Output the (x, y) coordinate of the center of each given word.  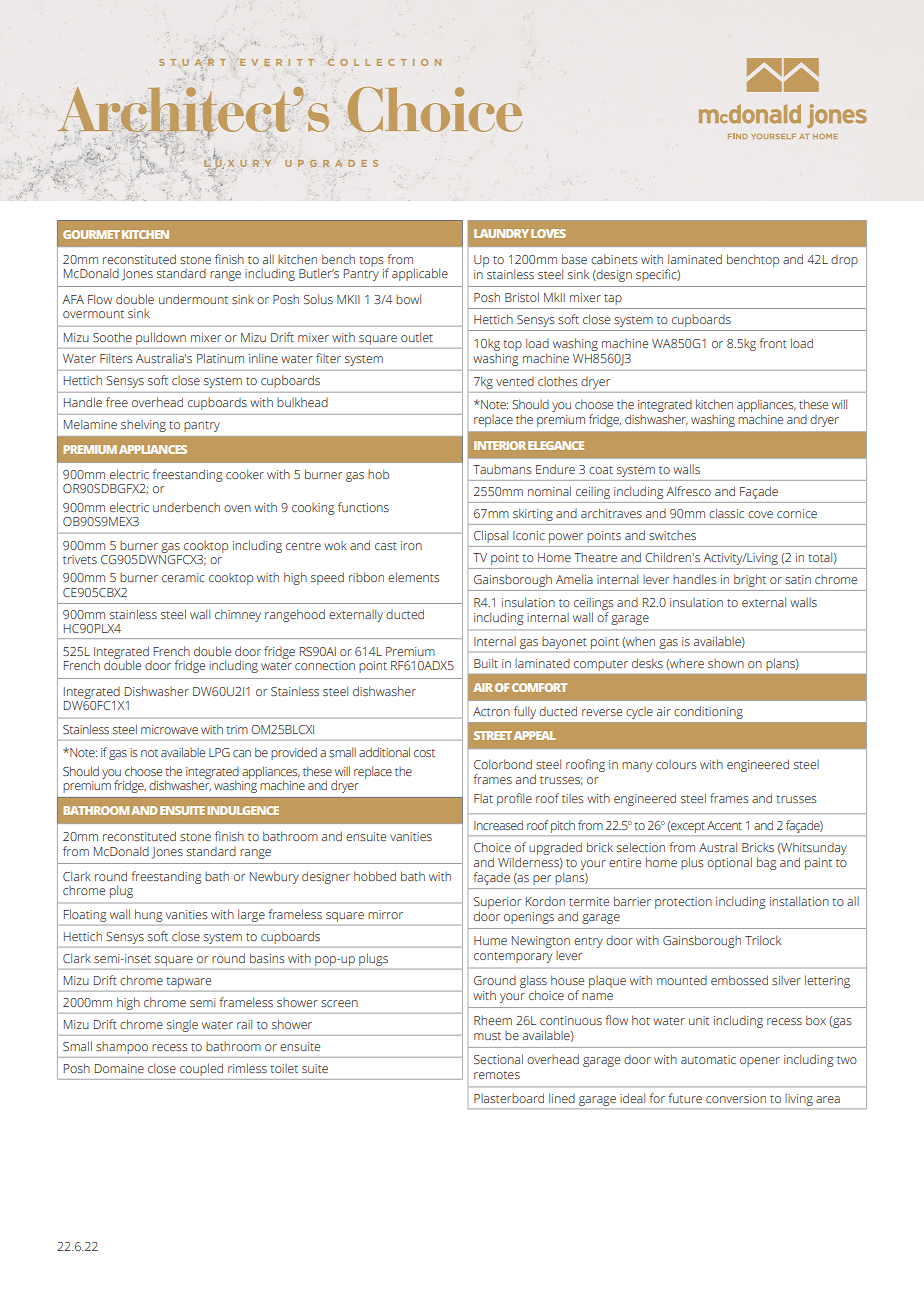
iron (411, 545)
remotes (497, 1075)
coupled (201, 1069)
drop (844, 261)
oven (237, 508)
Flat (483, 798)
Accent (724, 825)
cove (760, 514)
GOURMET (91, 234)
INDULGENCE (243, 810)
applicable (420, 274)
